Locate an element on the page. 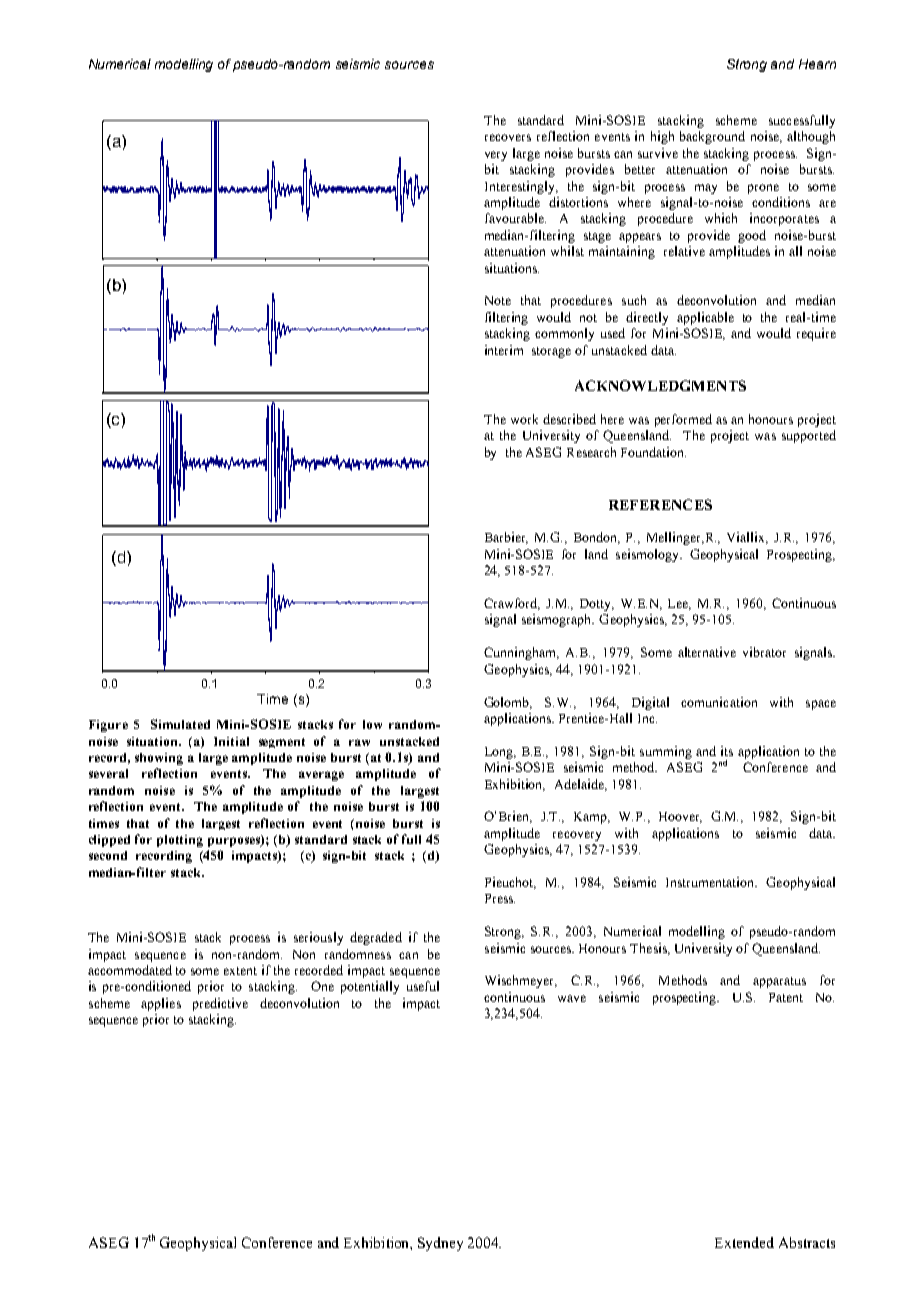 The width and height of the document is (924, 1308). useful is located at coordinates (423, 986).
